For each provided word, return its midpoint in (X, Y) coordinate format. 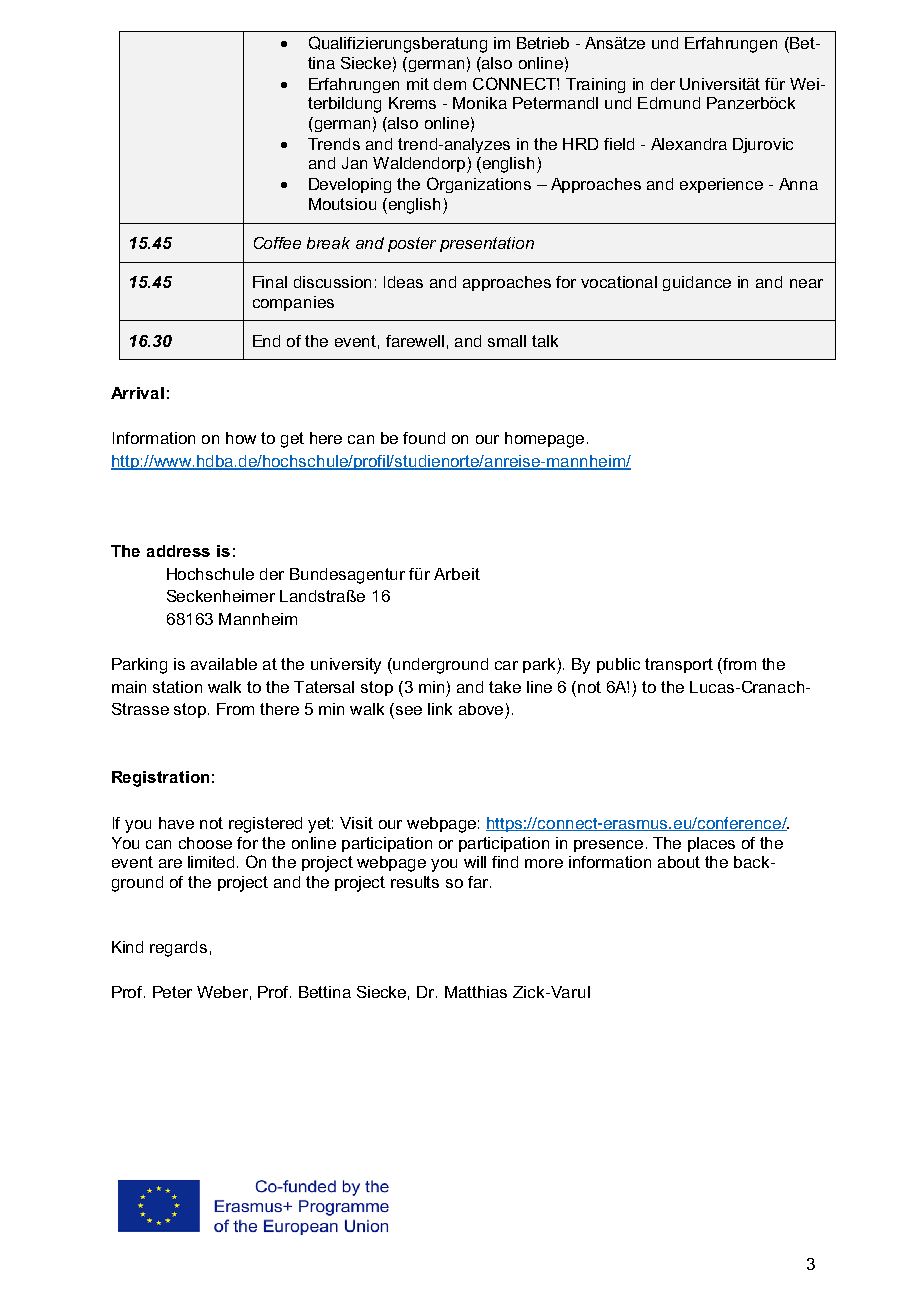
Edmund (669, 103)
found (424, 438)
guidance (697, 283)
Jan (354, 163)
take (505, 687)
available (224, 664)
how (241, 438)
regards (178, 949)
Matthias (476, 992)
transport (679, 665)
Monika (480, 103)
